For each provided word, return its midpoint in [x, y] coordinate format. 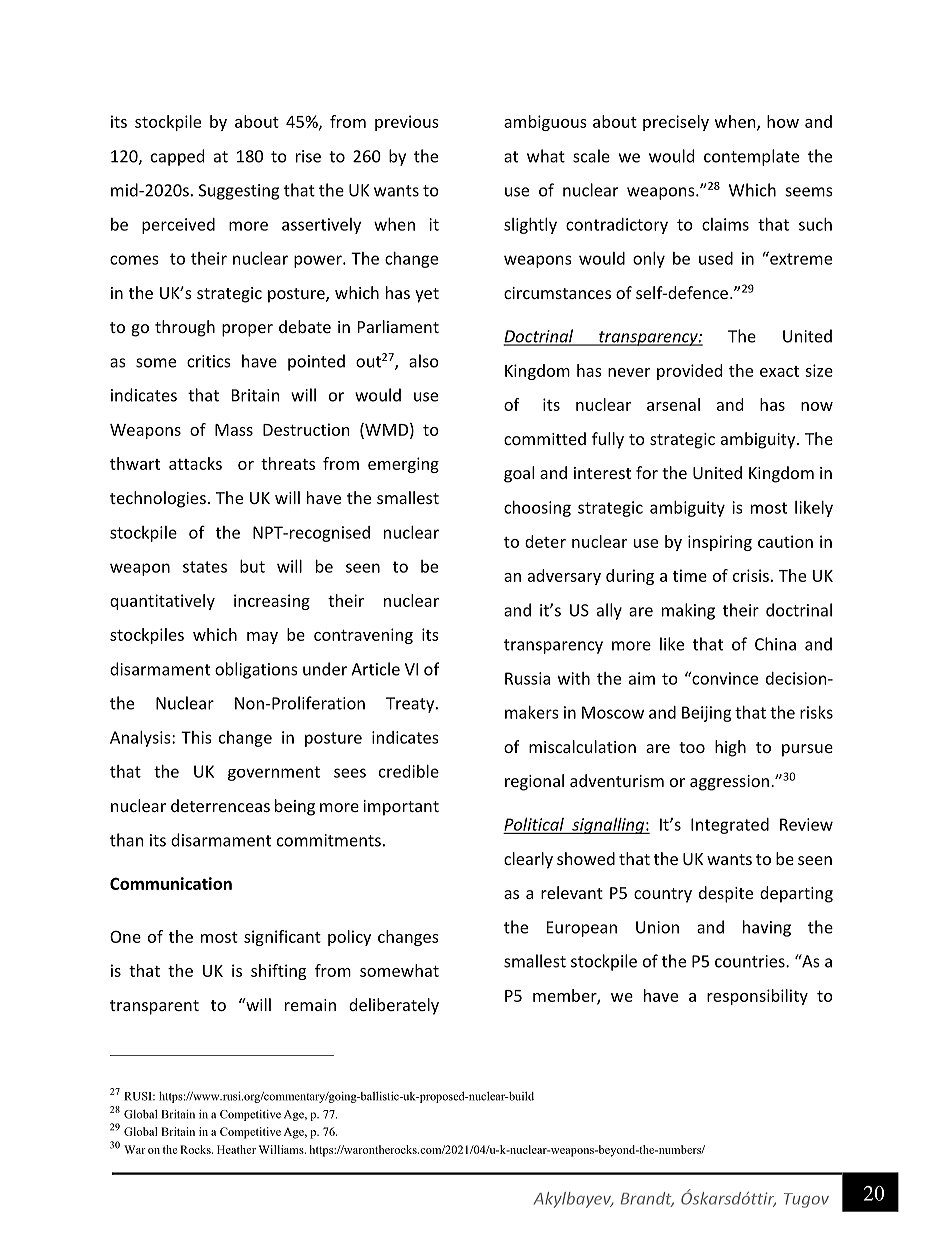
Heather [236, 1149]
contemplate [751, 157]
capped [177, 157]
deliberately [394, 1006]
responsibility [757, 997]
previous [407, 123]
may [262, 638]
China [775, 644]
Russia [527, 678]
